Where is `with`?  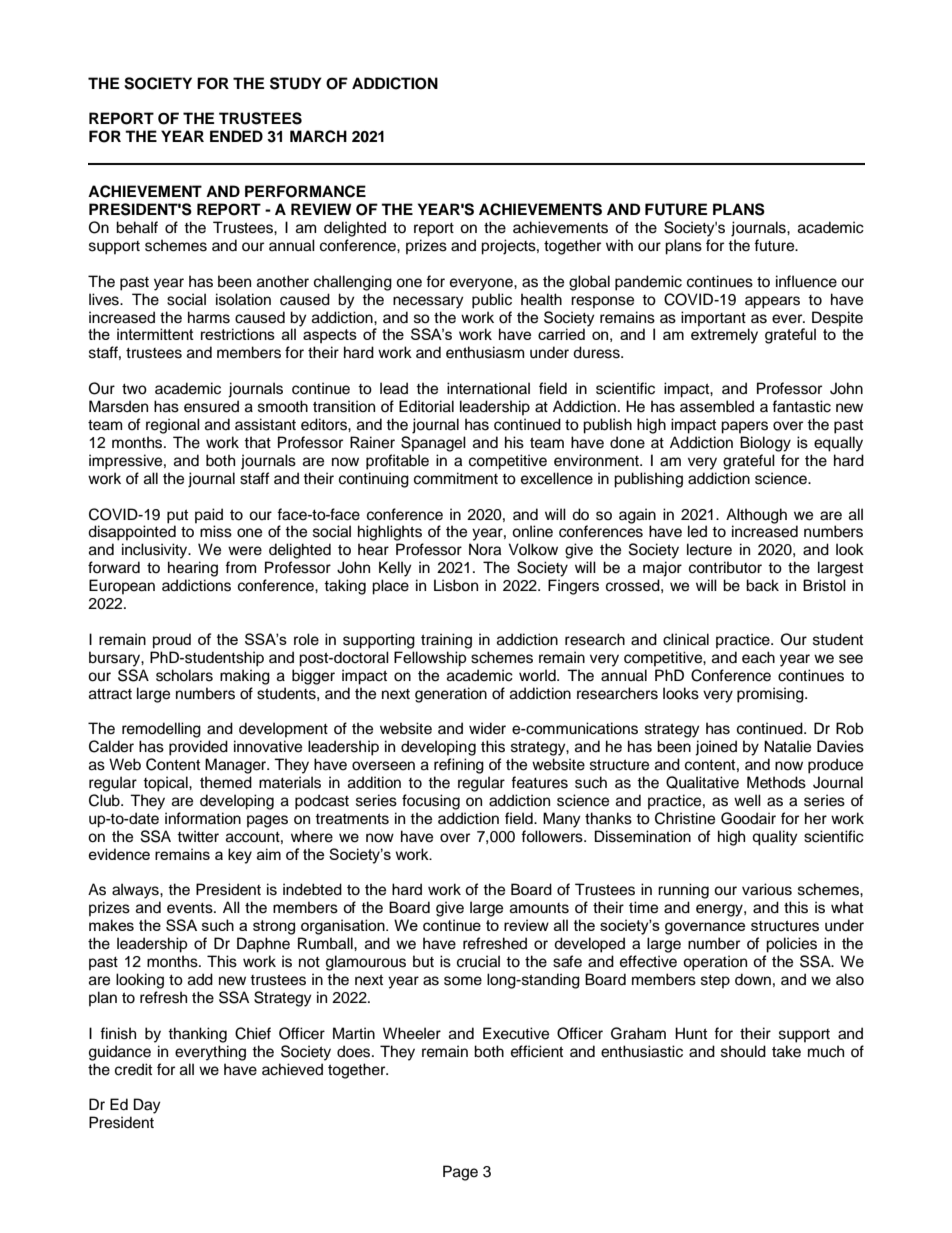
with is located at coordinates (619, 245).
